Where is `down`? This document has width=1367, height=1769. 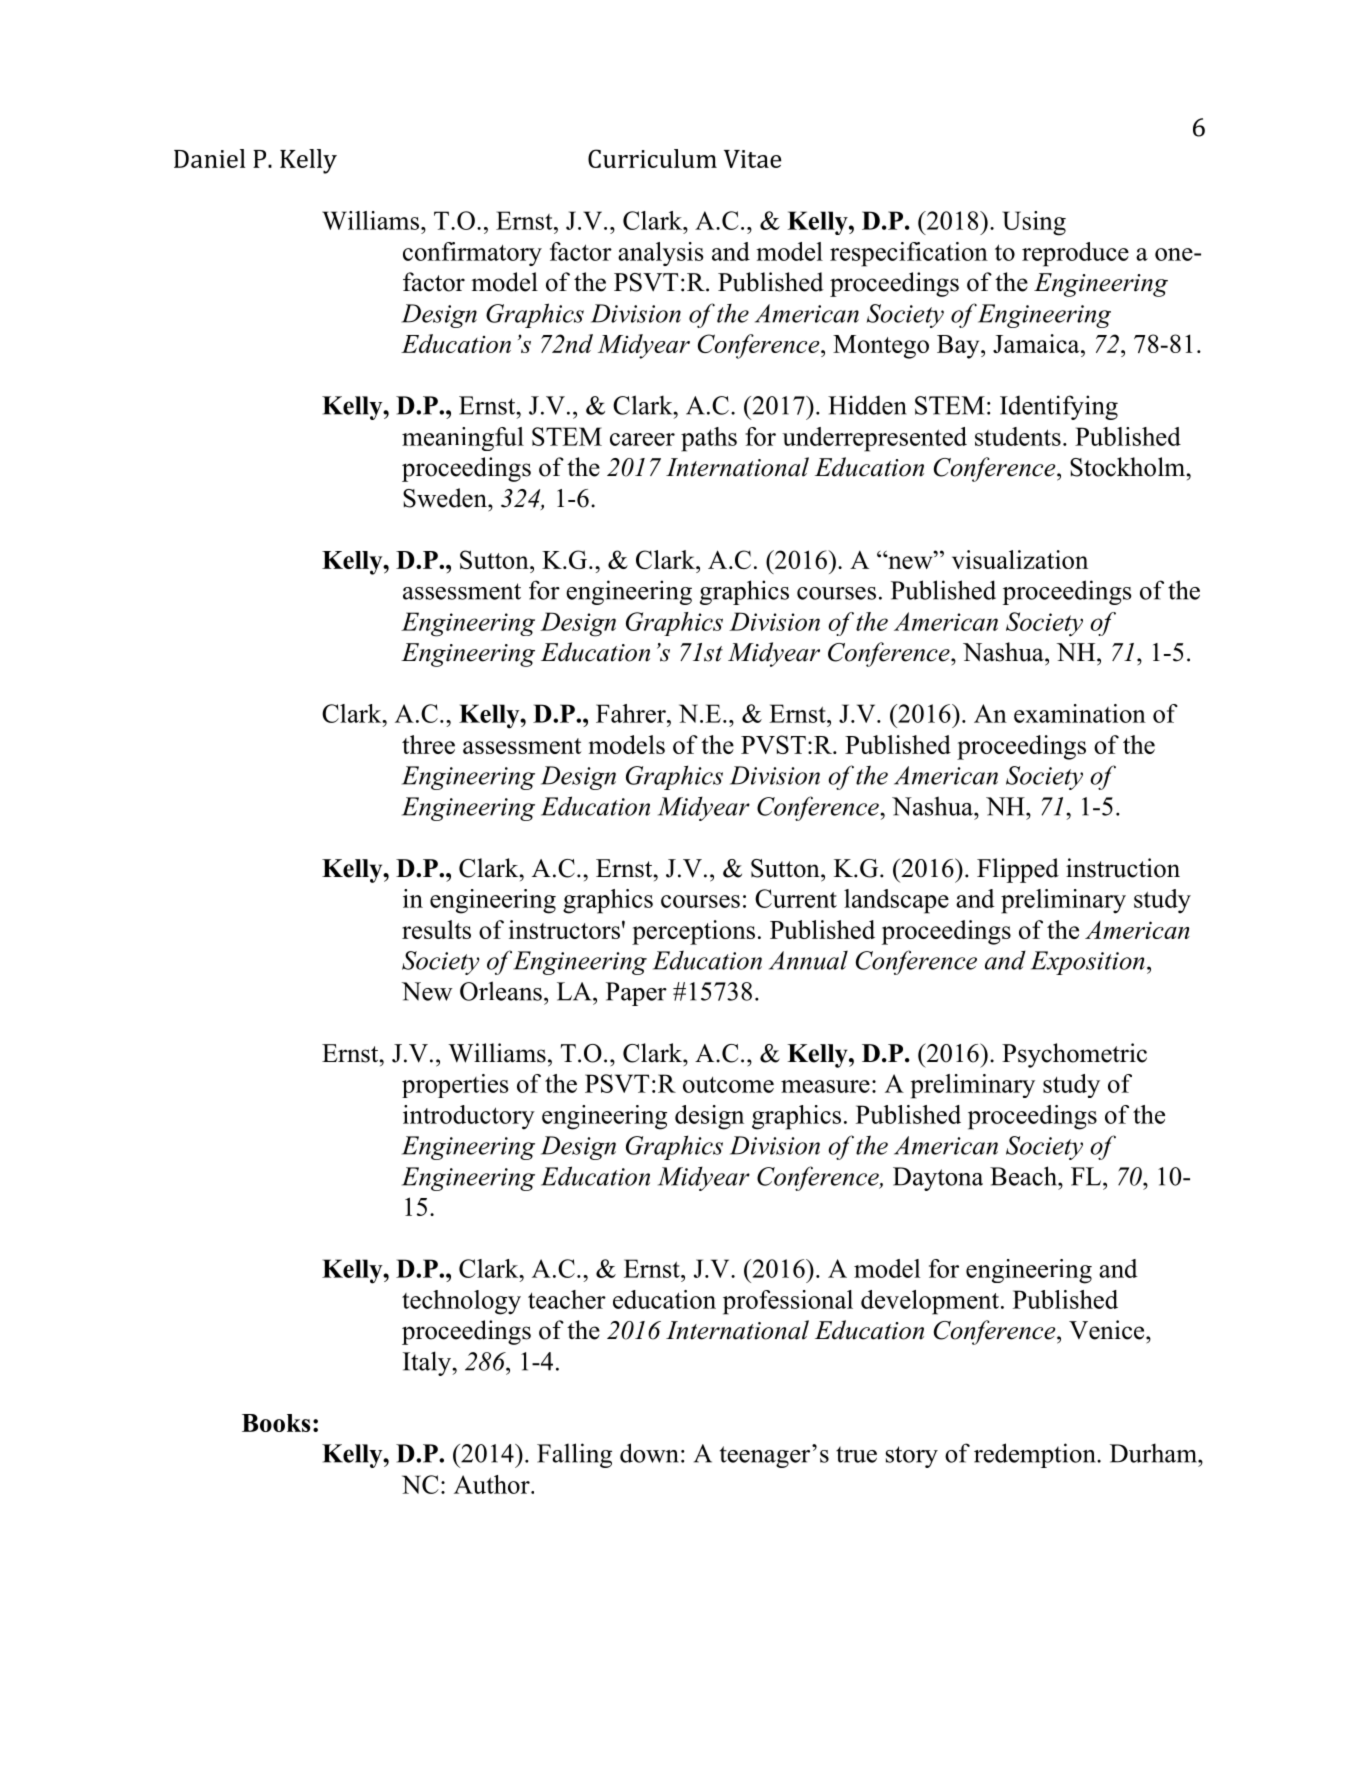 down is located at coordinates (649, 1453).
